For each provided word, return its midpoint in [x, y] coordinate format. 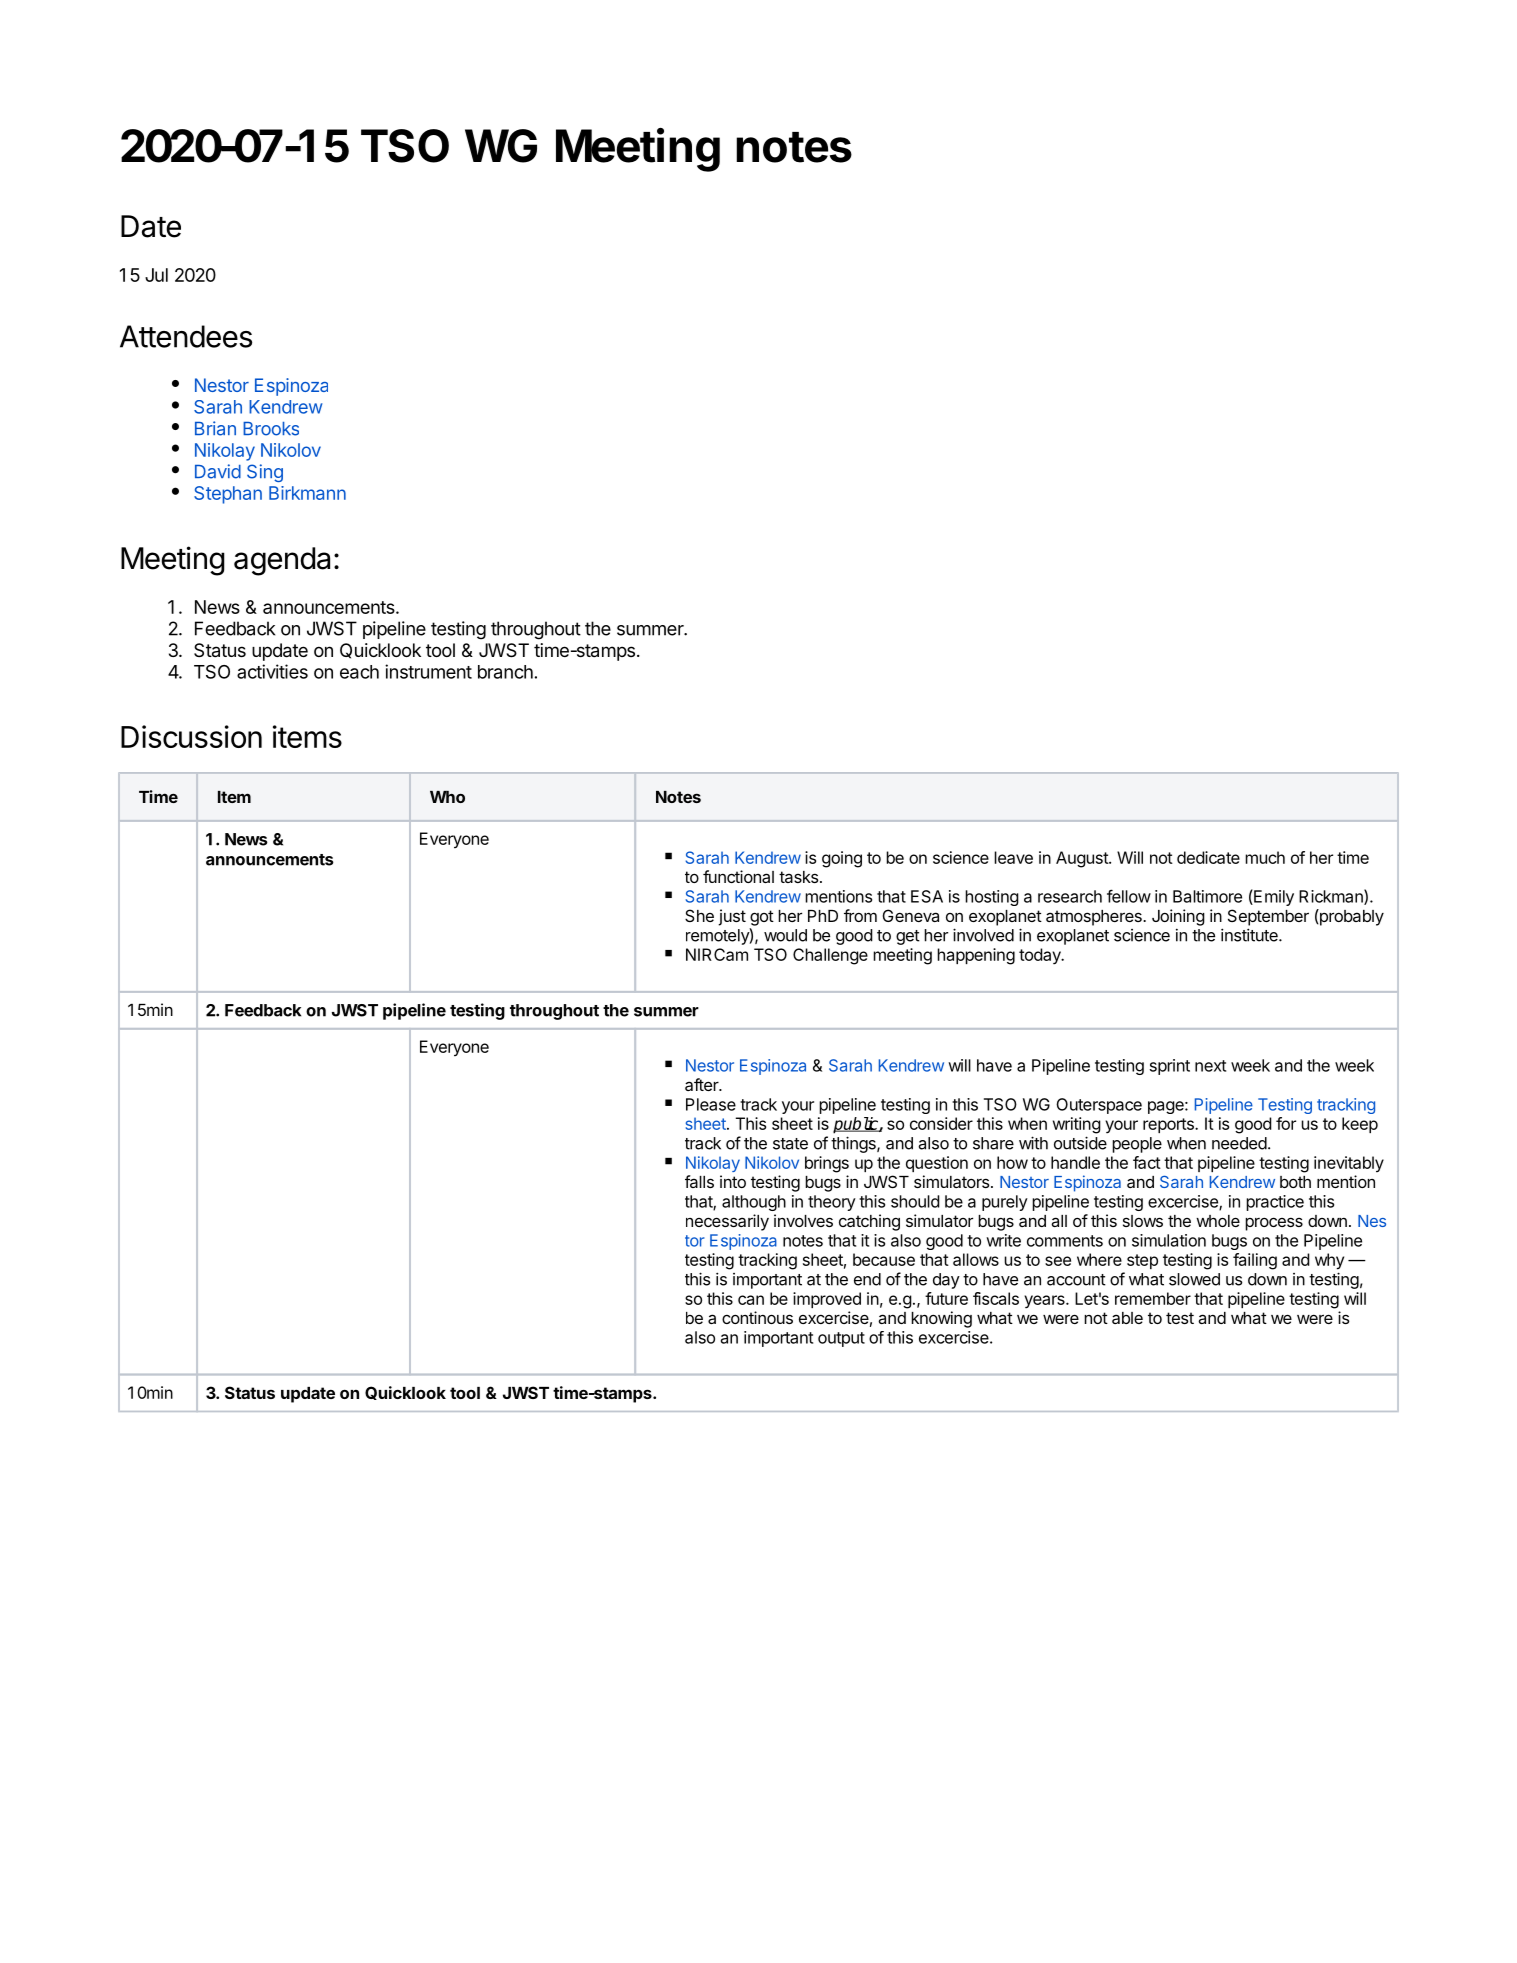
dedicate [1208, 857]
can [751, 1300]
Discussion [191, 736]
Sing [265, 473]
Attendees [186, 336]
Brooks [271, 429]
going [842, 859]
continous [757, 1317]
